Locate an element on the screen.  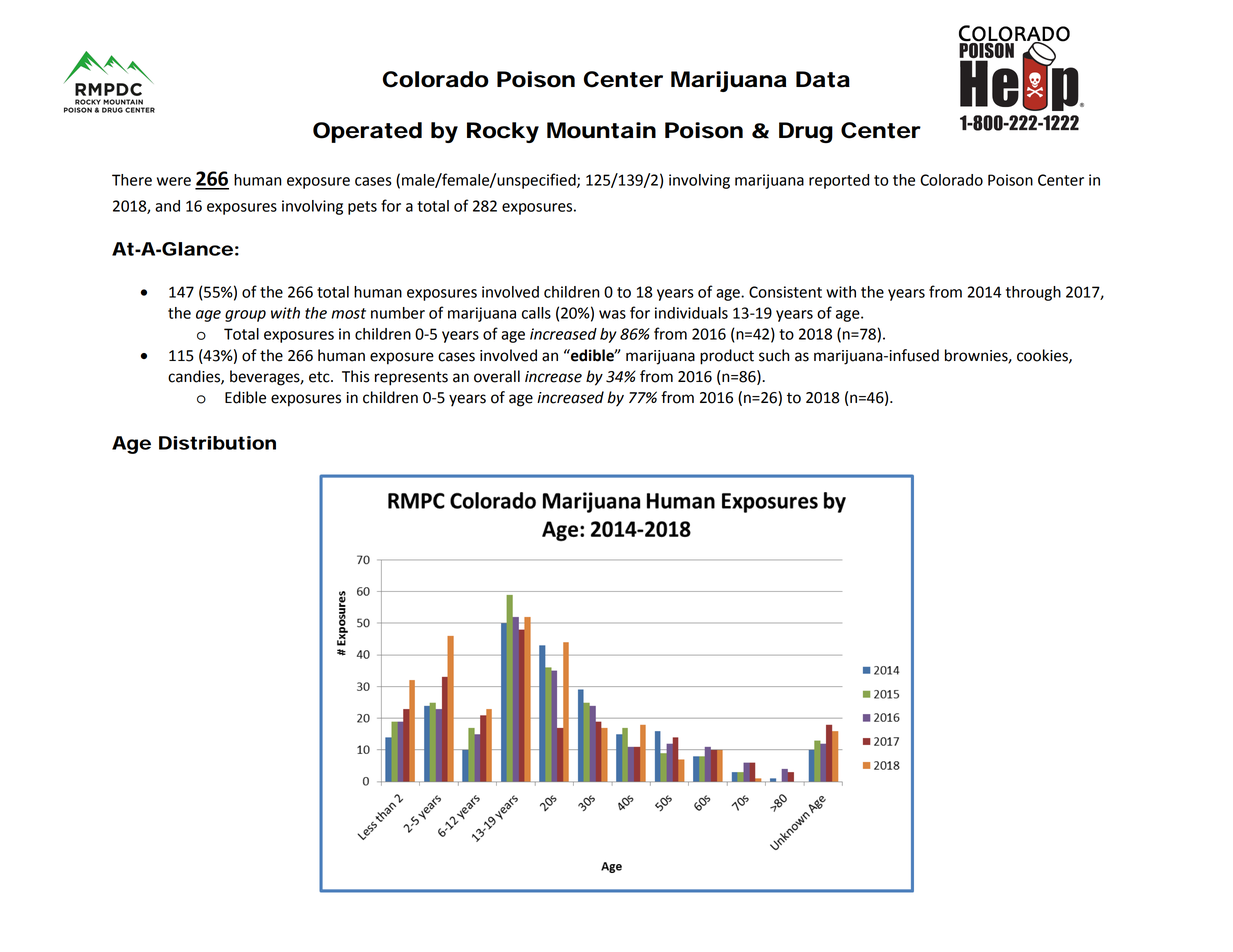
through is located at coordinates (1033, 293).
